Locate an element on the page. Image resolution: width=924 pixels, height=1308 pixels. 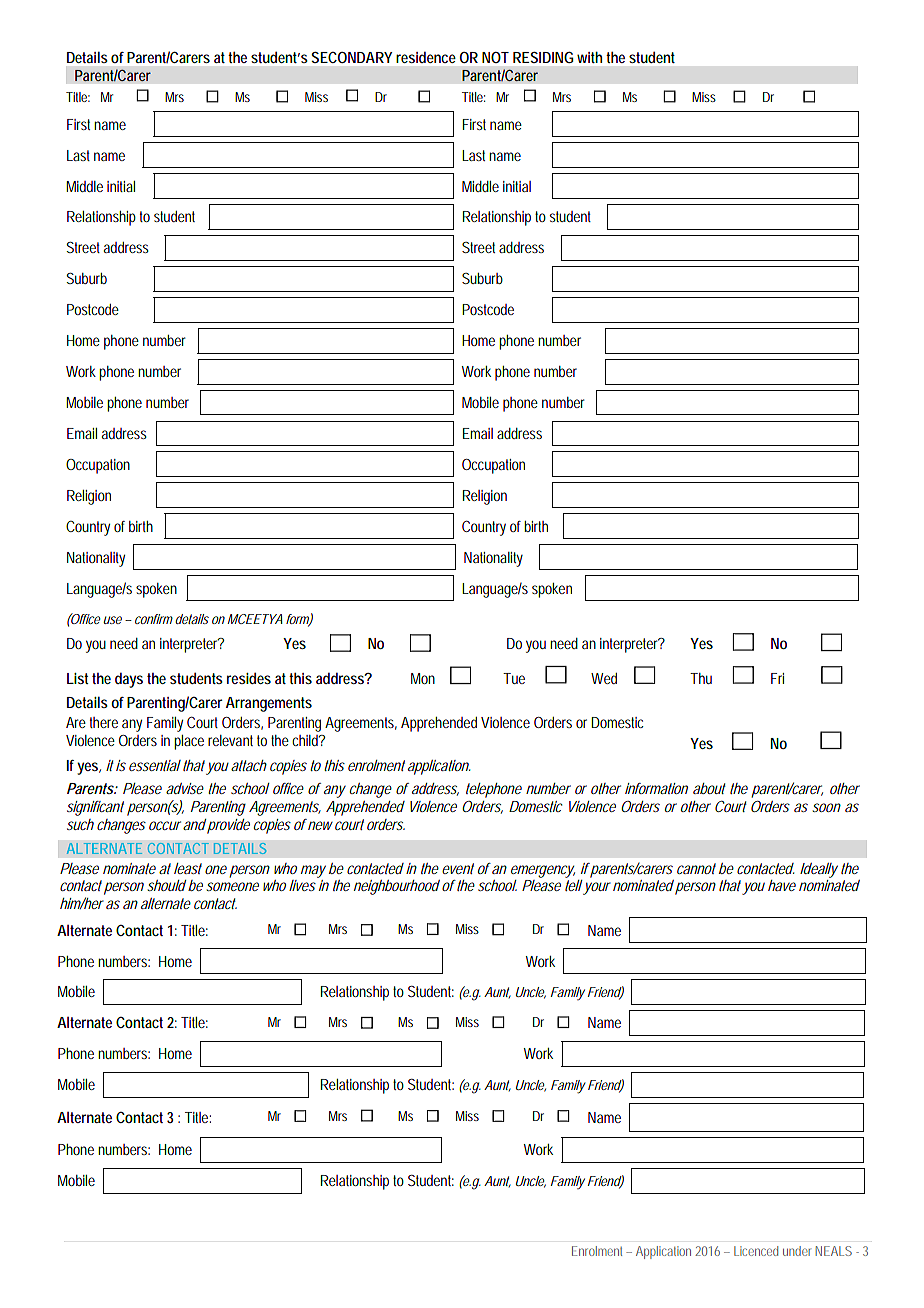
occur is located at coordinates (165, 825).
